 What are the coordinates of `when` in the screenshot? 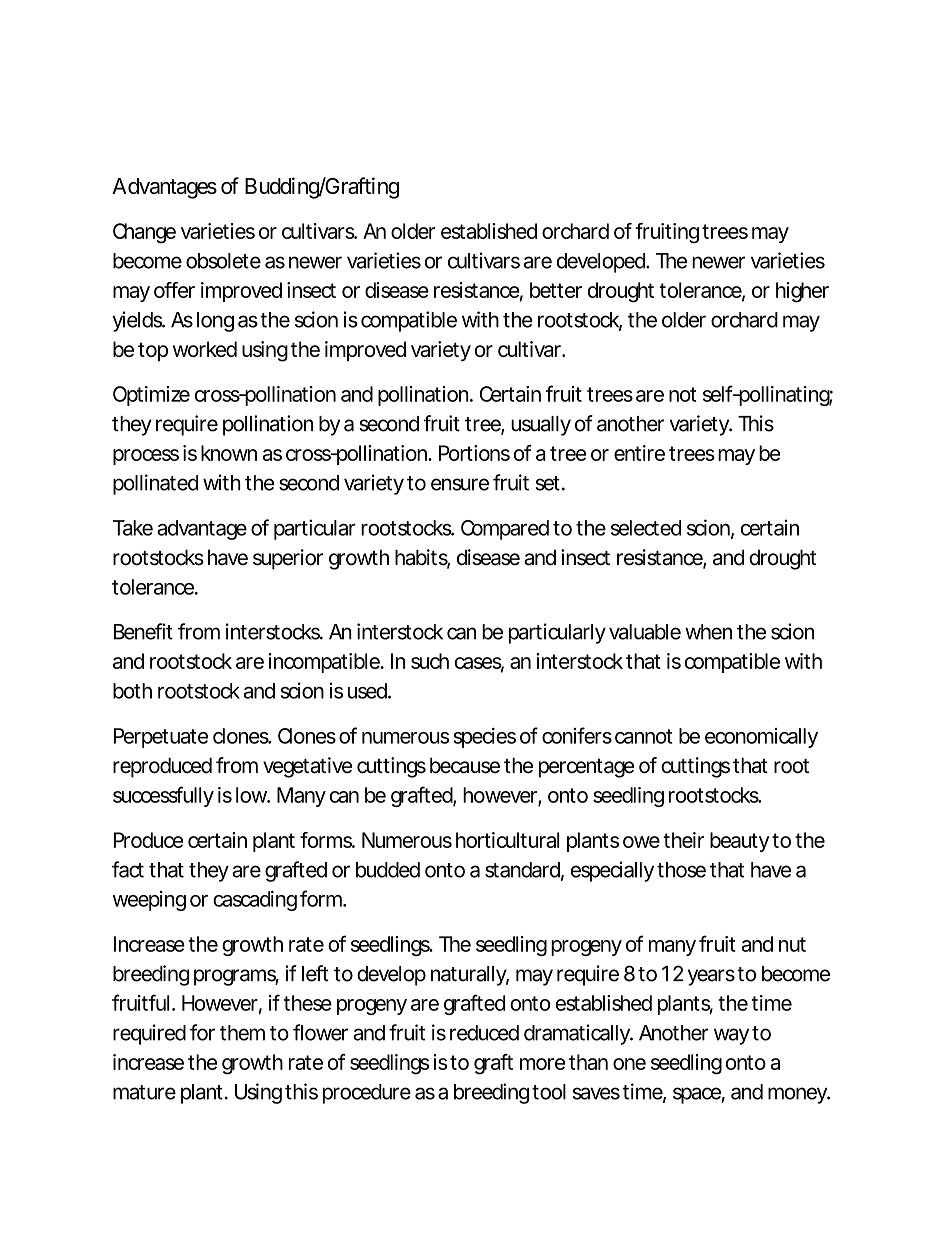 It's located at (708, 632).
